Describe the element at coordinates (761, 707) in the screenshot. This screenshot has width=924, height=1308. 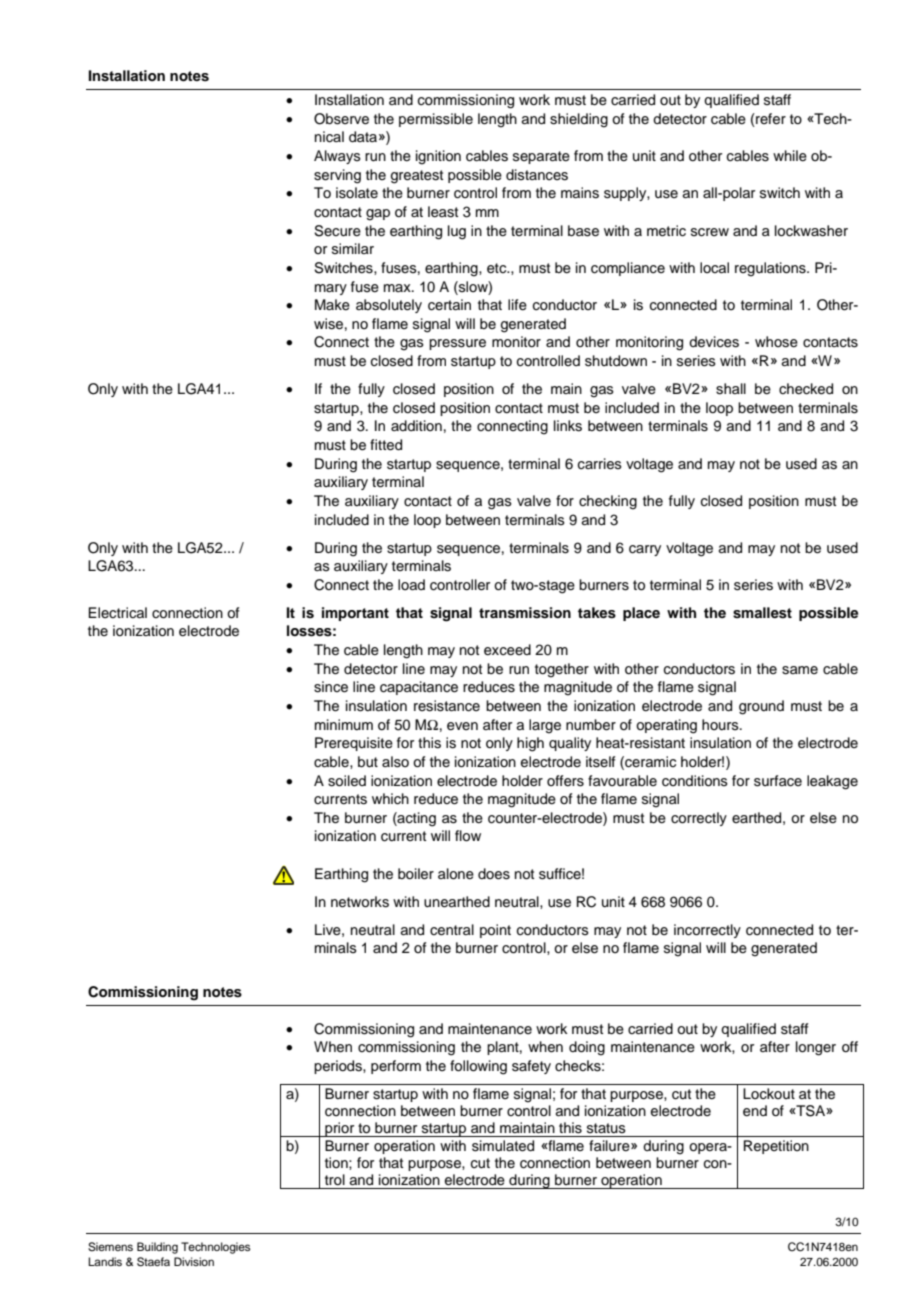
I see `ground` at that location.
